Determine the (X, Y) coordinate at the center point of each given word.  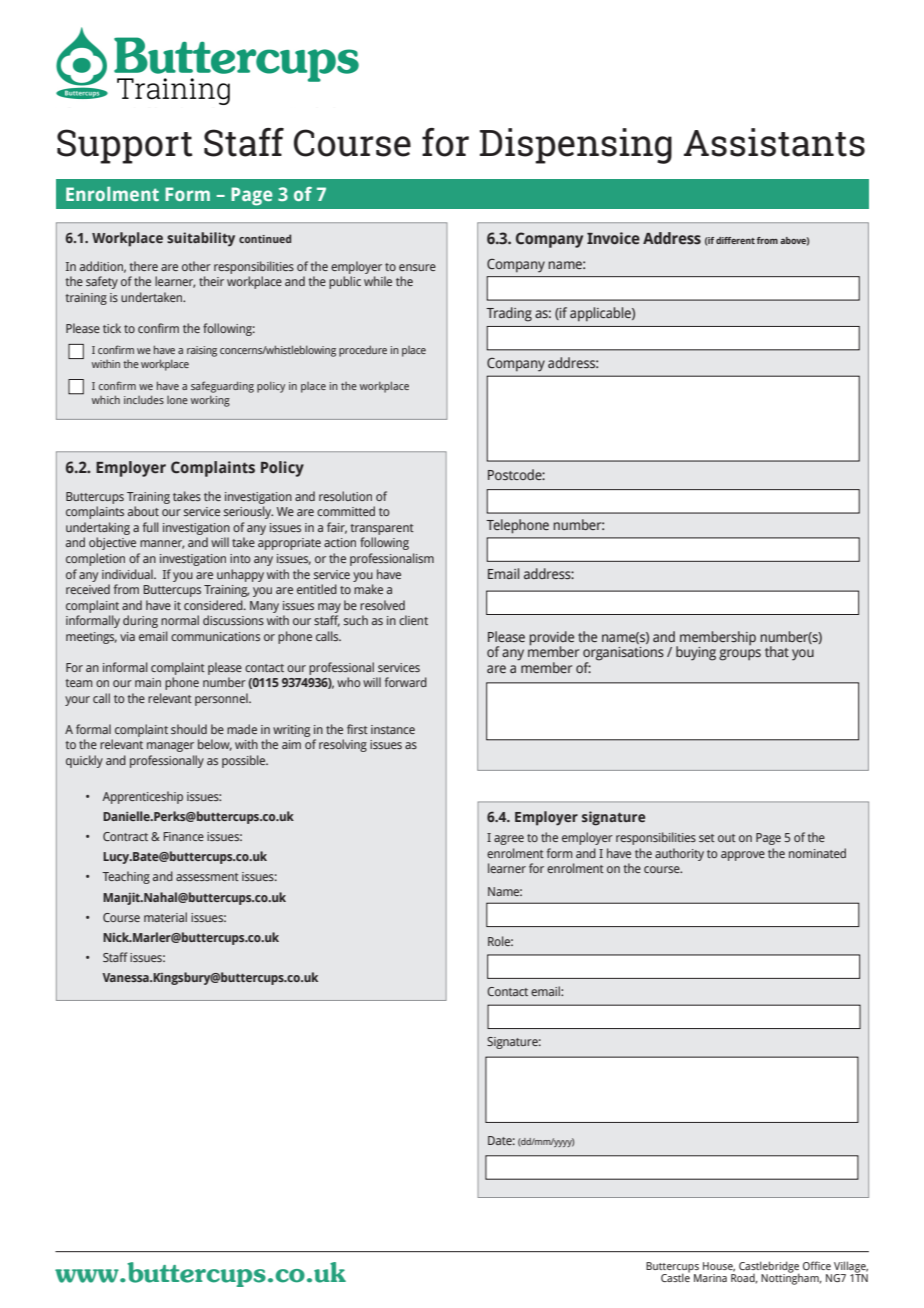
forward (406, 682)
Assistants (774, 142)
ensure (417, 267)
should (189, 729)
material (165, 917)
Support (125, 146)
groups (740, 655)
